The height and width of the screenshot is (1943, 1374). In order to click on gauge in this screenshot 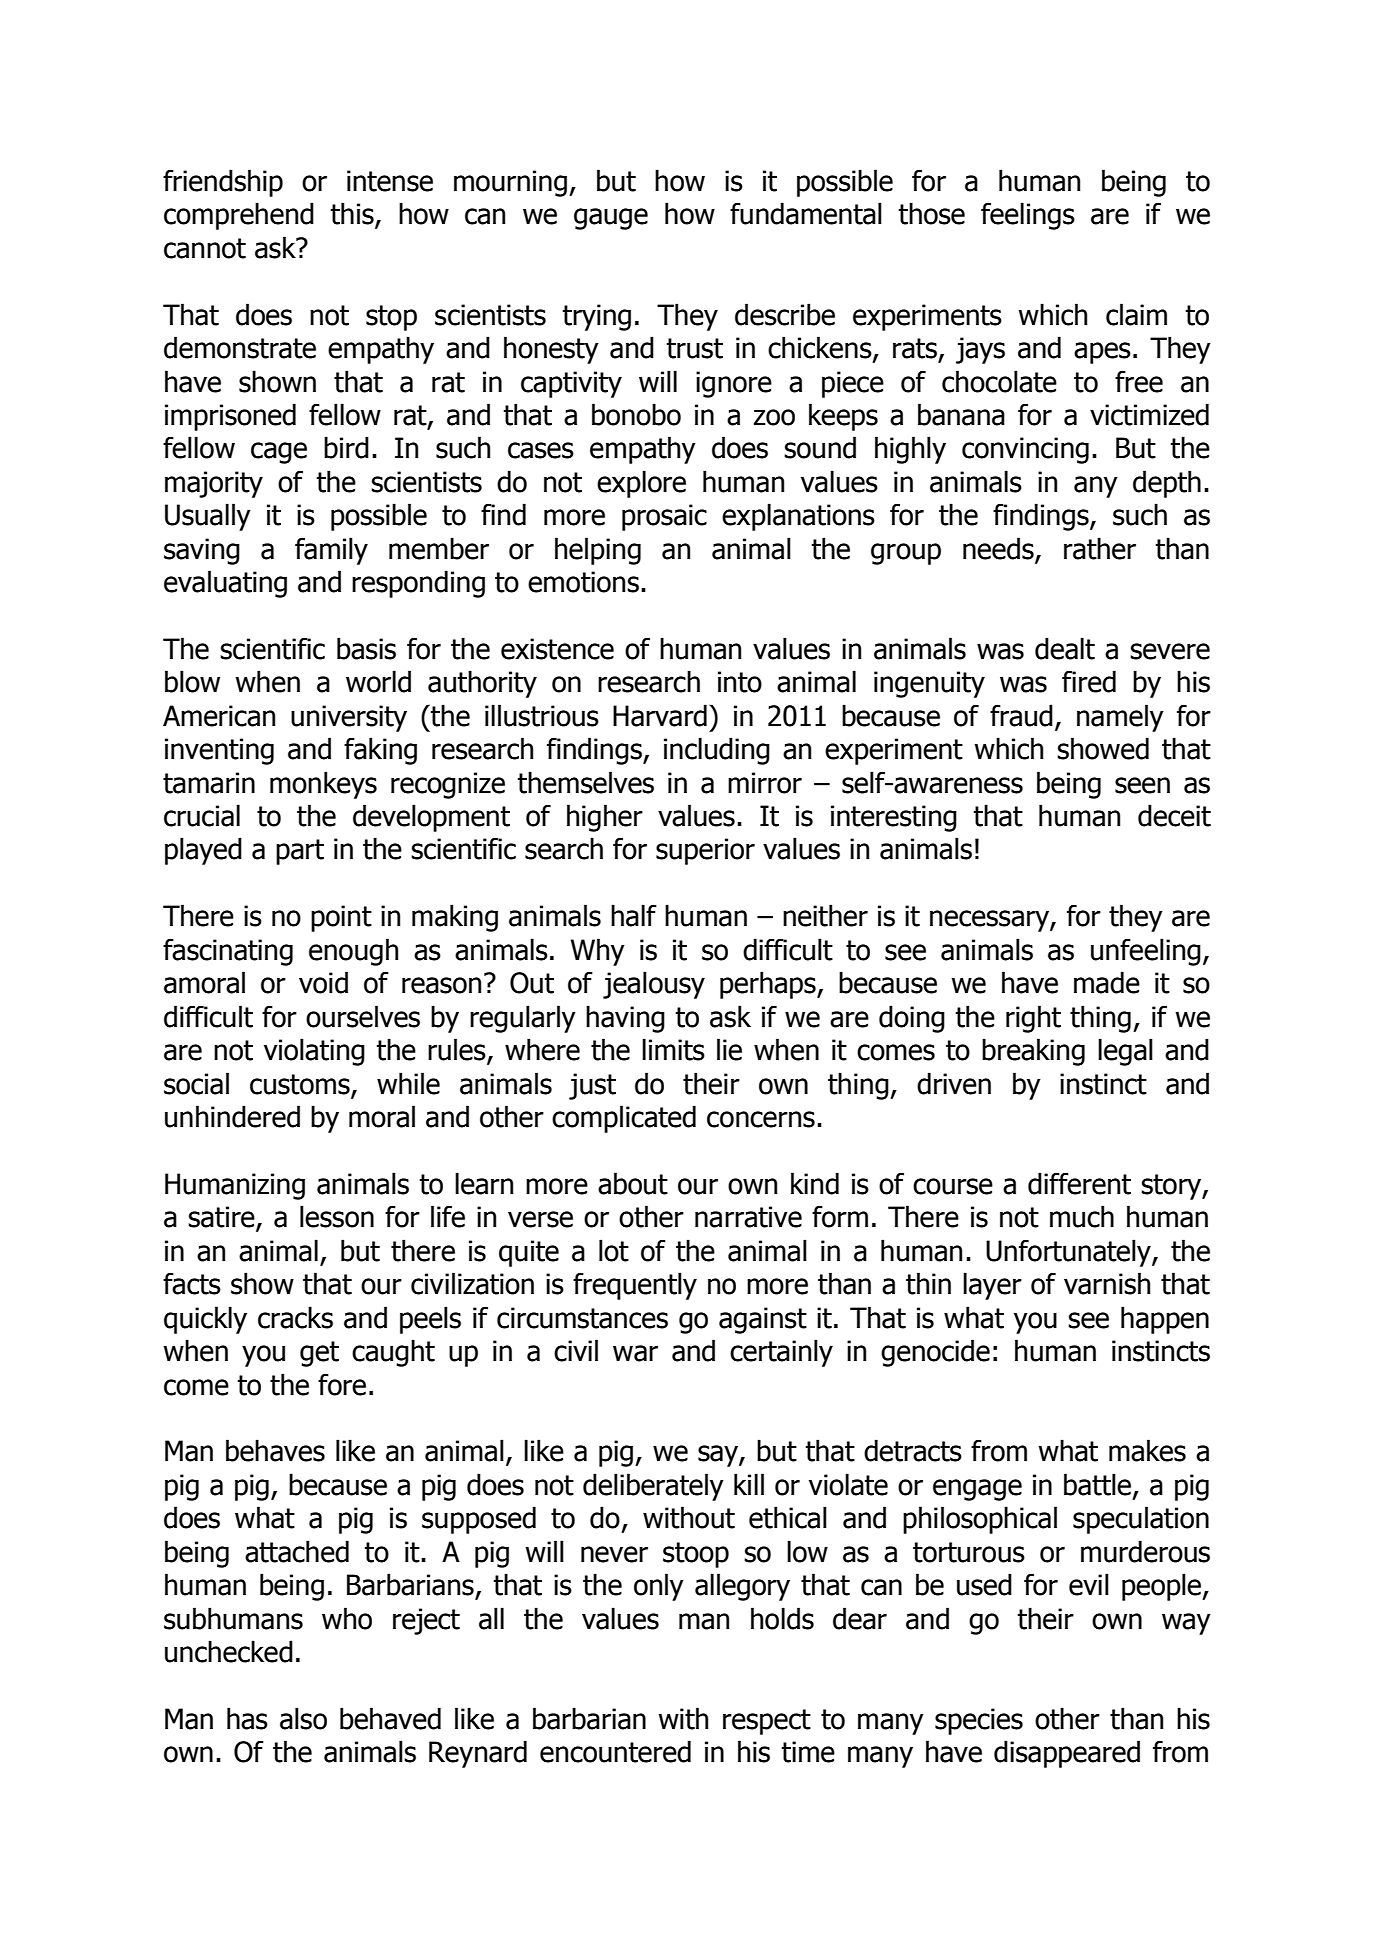, I will do `click(611, 219)`.
